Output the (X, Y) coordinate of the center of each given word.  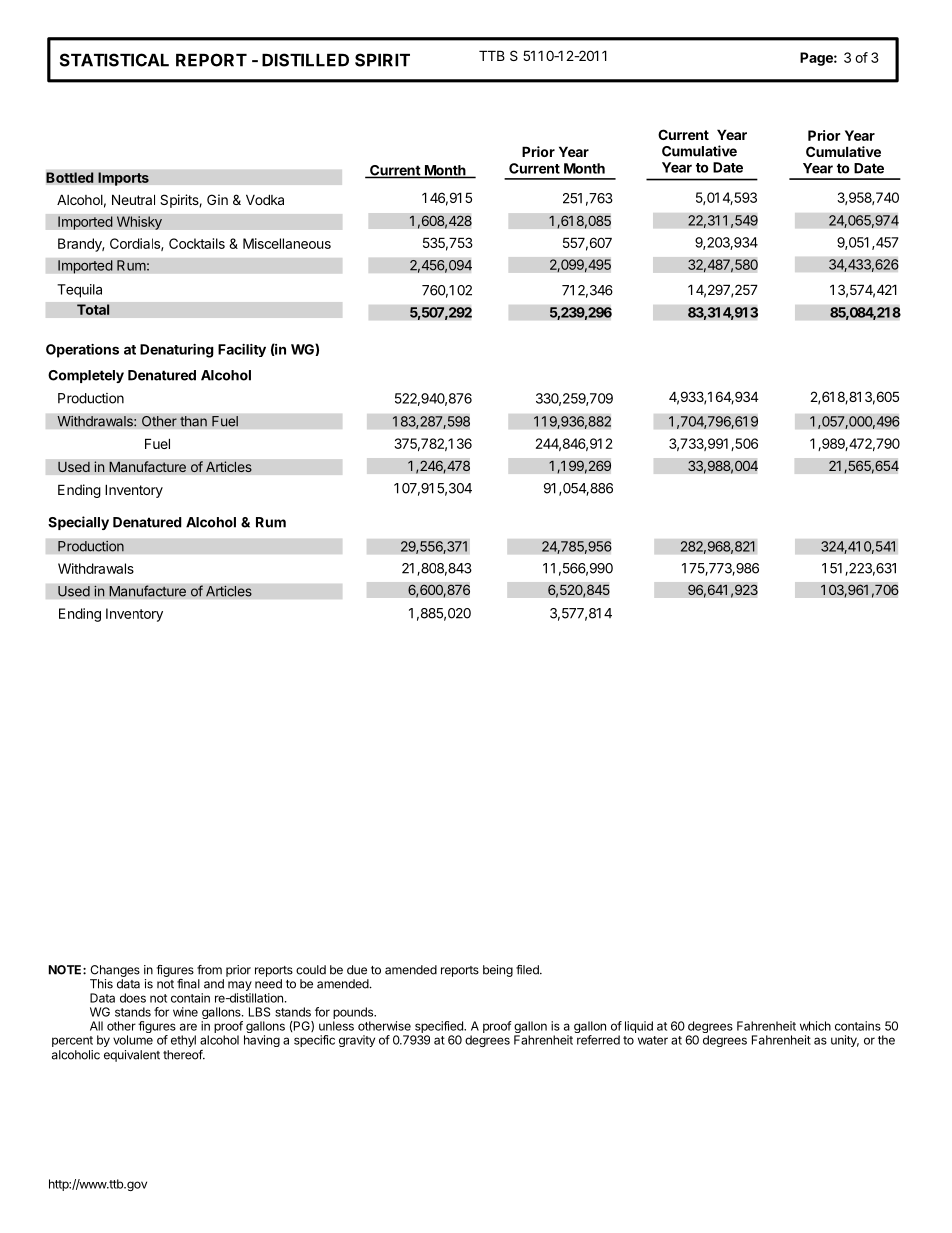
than (193, 421)
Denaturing (177, 351)
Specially (78, 523)
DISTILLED (305, 60)
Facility (242, 350)
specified (440, 1027)
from (209, 970)
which (815, 1026)
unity (845, 1041)
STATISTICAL (114, 60)
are (188, 1027)
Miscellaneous (287, 243)
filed (528, 970)
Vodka (265, 199)
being (498, 971)
